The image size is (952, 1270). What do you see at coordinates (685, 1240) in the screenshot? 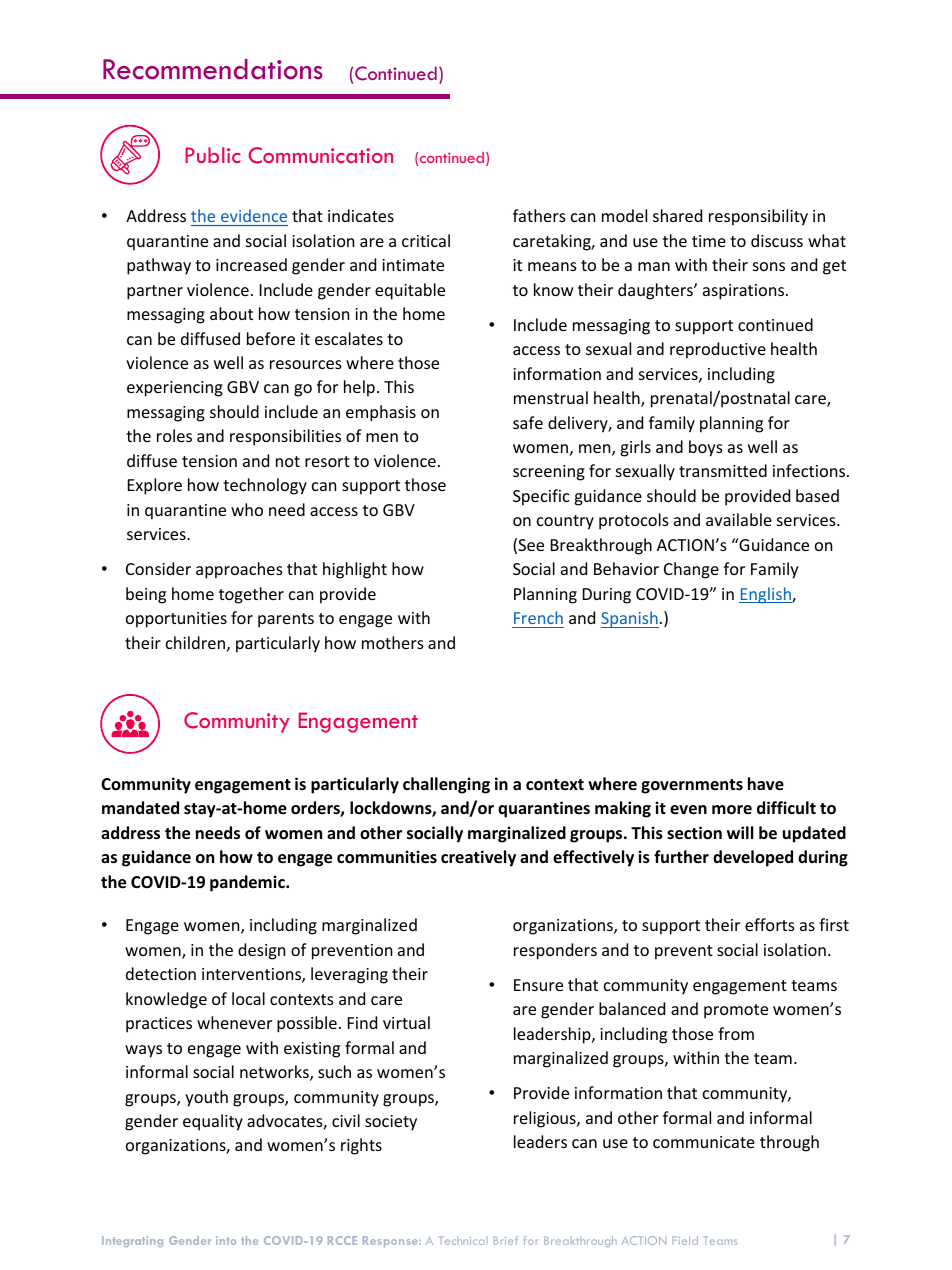
I see `Field` at bounding box center [685, 1240].
